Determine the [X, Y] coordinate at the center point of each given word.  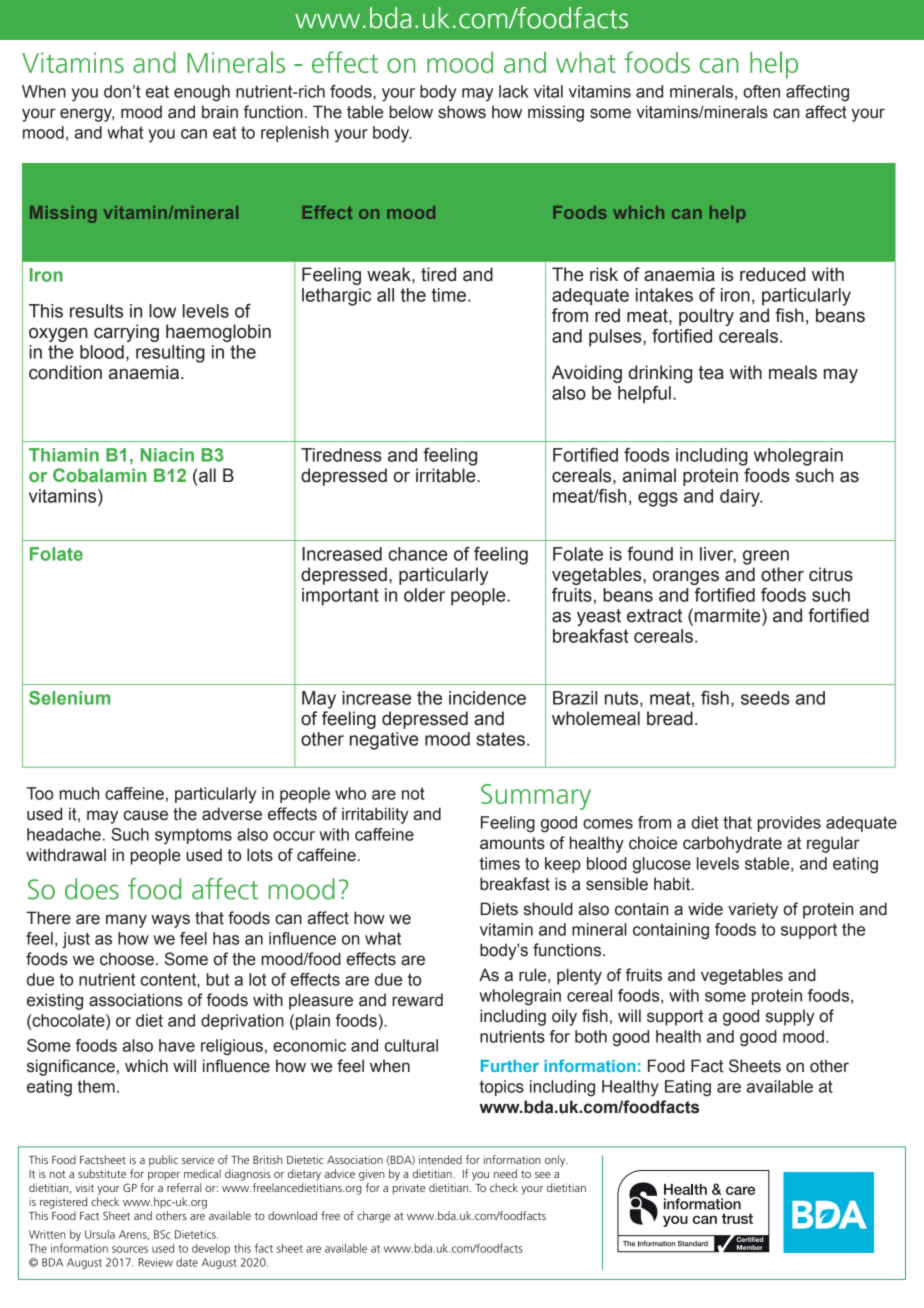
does [92, 889]
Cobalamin [99, 475]
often [761, 91]
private [409, 1189]
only [556, 1161]
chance [418, 554]
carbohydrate [732, 844]
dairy [741, 498]
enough [202, 93]
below [411, 112]
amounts [512, 843]
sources [130, 1249]
